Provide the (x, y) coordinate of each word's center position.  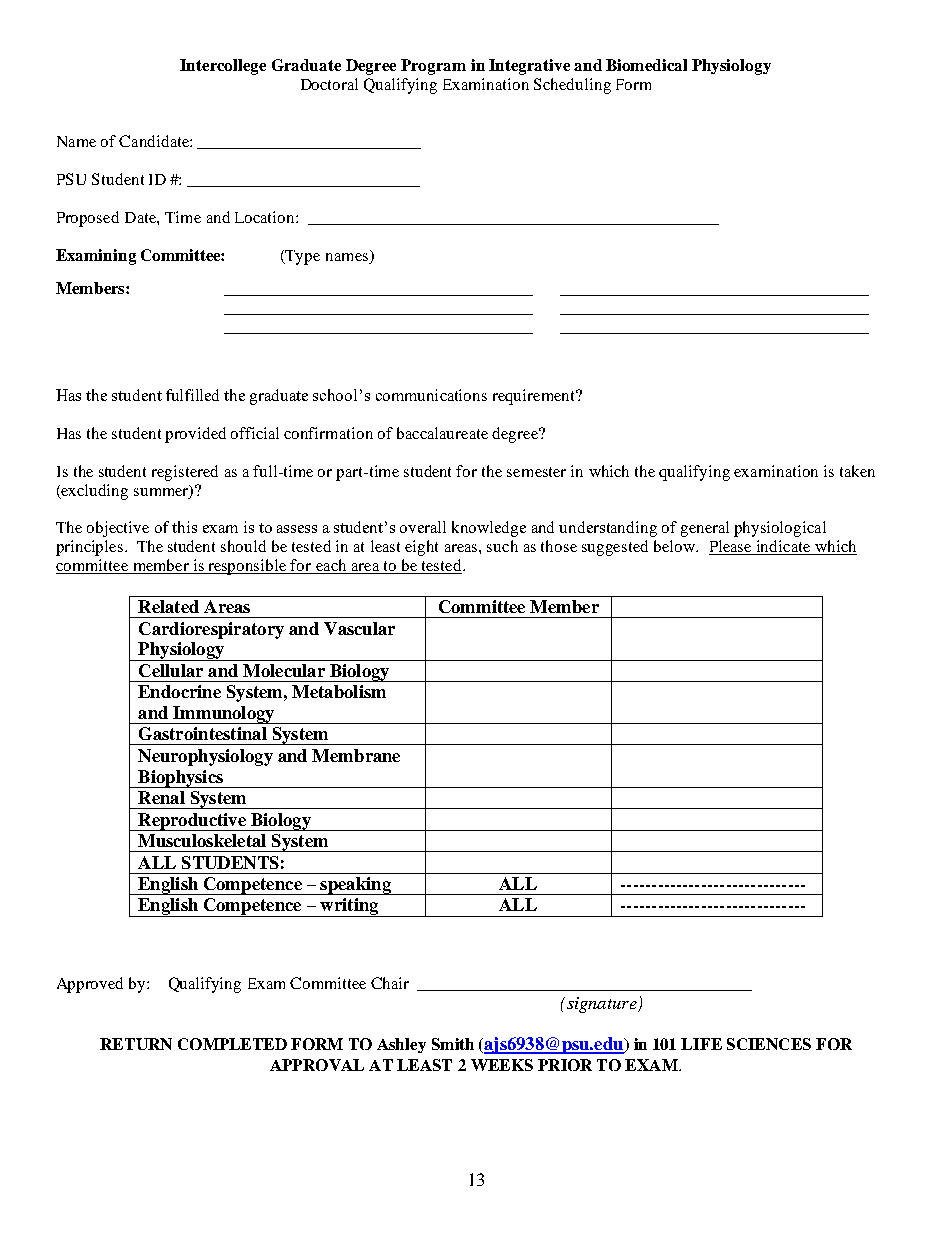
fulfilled (192, 395)
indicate (783, 547)
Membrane (356, 755)
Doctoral (329, 84)
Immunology (224, 715)
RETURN (136, 1044)
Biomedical (646, 65)
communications (431, 395)
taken (857, 471)
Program (433, 67)
